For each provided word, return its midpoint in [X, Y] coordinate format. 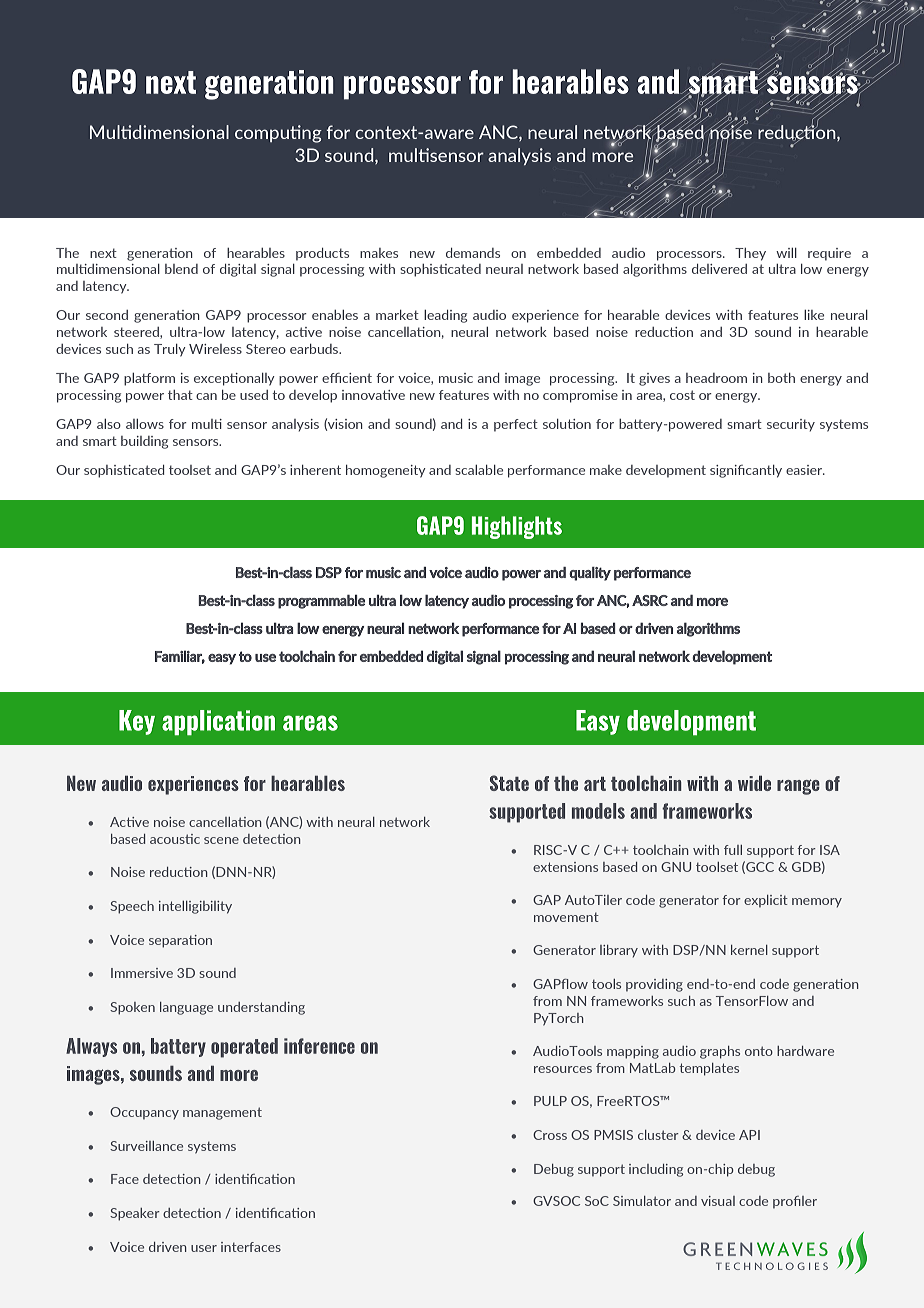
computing [278, 134]
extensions [565, 867]
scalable [479, 470]
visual [718, 1201]
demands [473, 253]
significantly [746, 471]
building [144, 442]
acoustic [175, 839]
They [750, 254]
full [733, 850]
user [204, 1248]
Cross [550, 1135]
